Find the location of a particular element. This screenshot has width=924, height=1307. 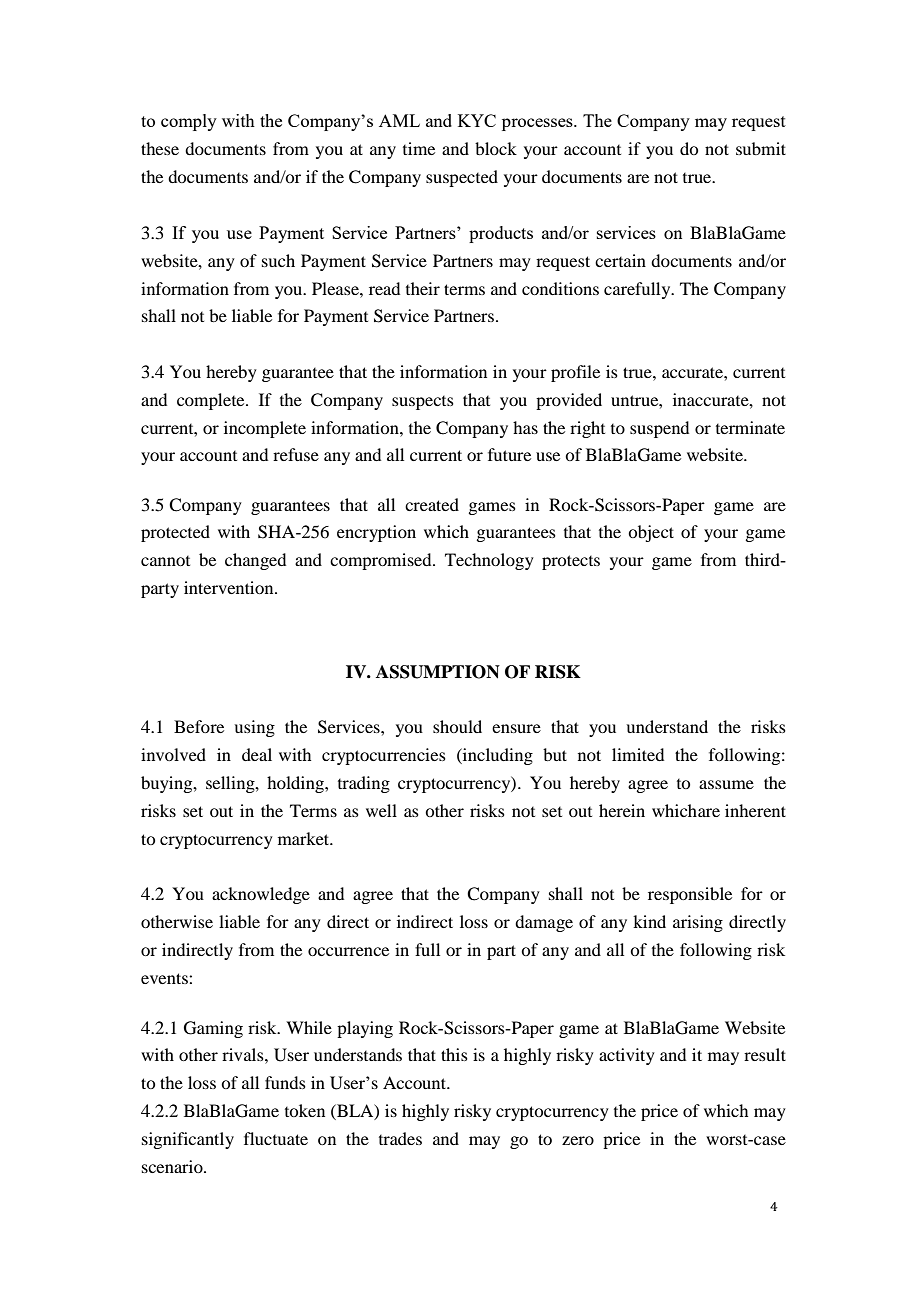

fluctuate is located at coordinates (276, 1138).
